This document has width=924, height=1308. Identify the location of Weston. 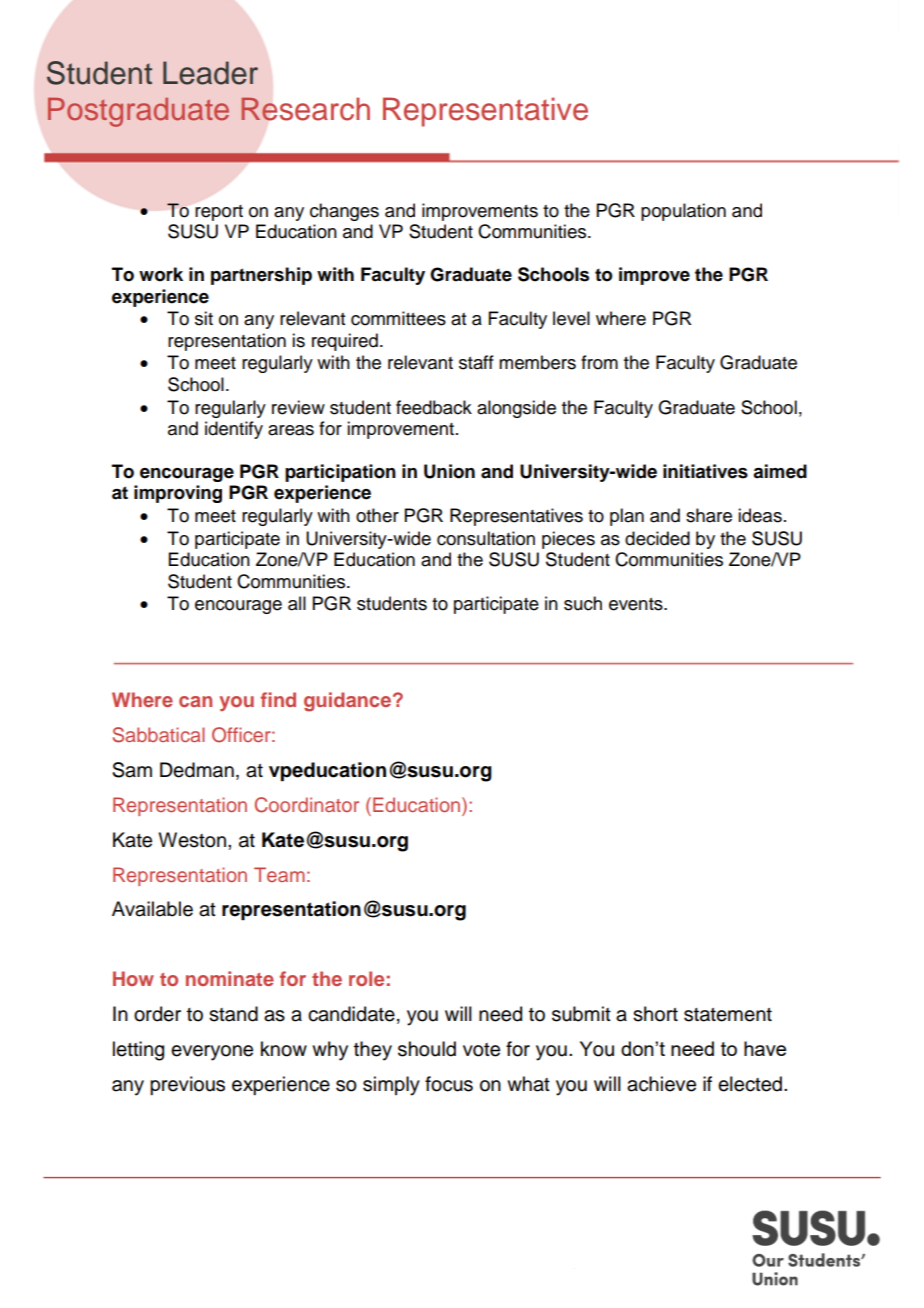
(192, 840).
